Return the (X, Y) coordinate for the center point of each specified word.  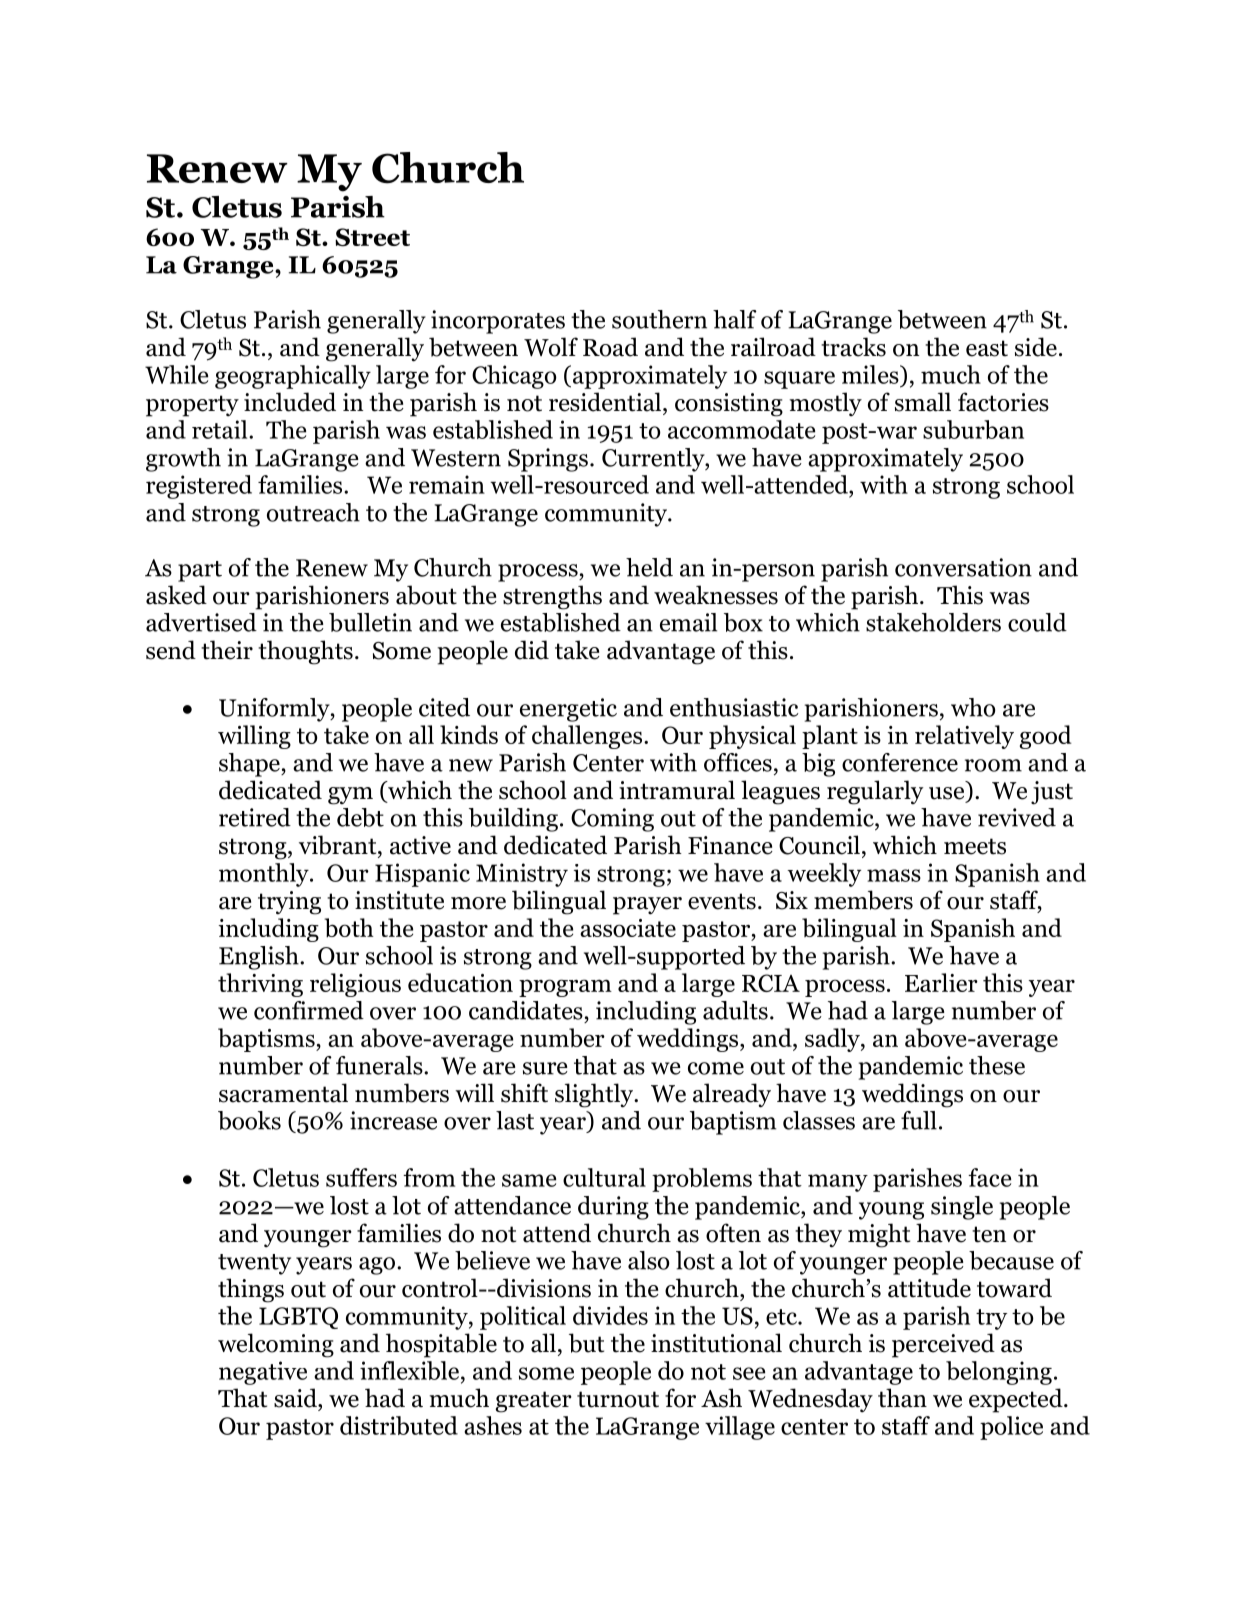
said (296, 1398)
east (987, 348)
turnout (618, 1399)
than (902, 1398)
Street (372, 237)
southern (659, 319)
